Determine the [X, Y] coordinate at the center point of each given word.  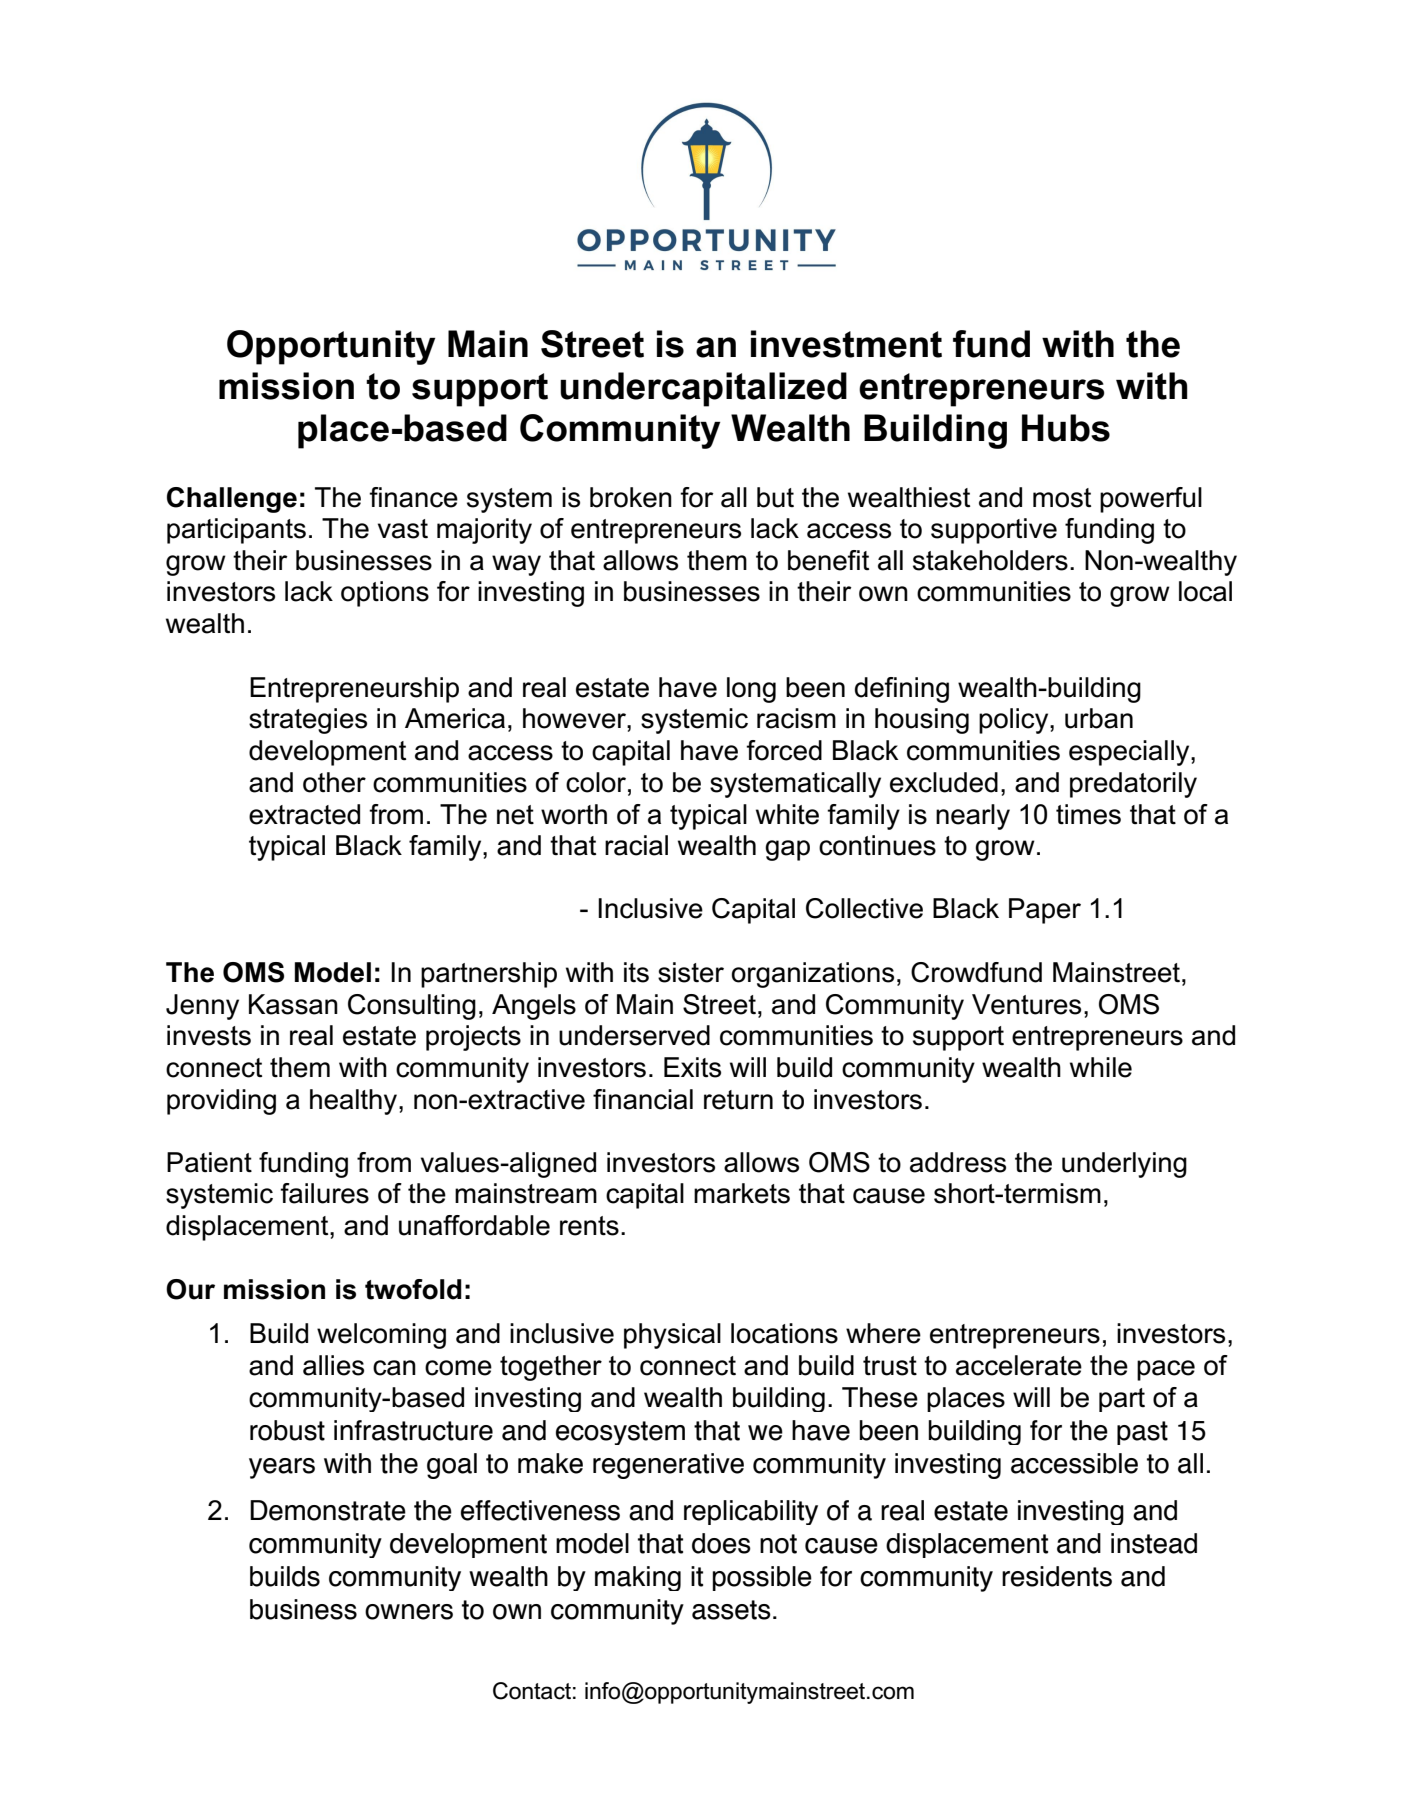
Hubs [1066, 428]
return [738, 1100]
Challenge [232, 500]
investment [846, 344]
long [751, 690]
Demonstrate [328, 1510]
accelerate [1019, 1365]
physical [672, 1336]
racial [636, 845]
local [1205, 591]
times [1088, 814]
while [1101, 1067]
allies [333, 1365]
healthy [355, 1102]
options [385, 594]
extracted [304, 814]
